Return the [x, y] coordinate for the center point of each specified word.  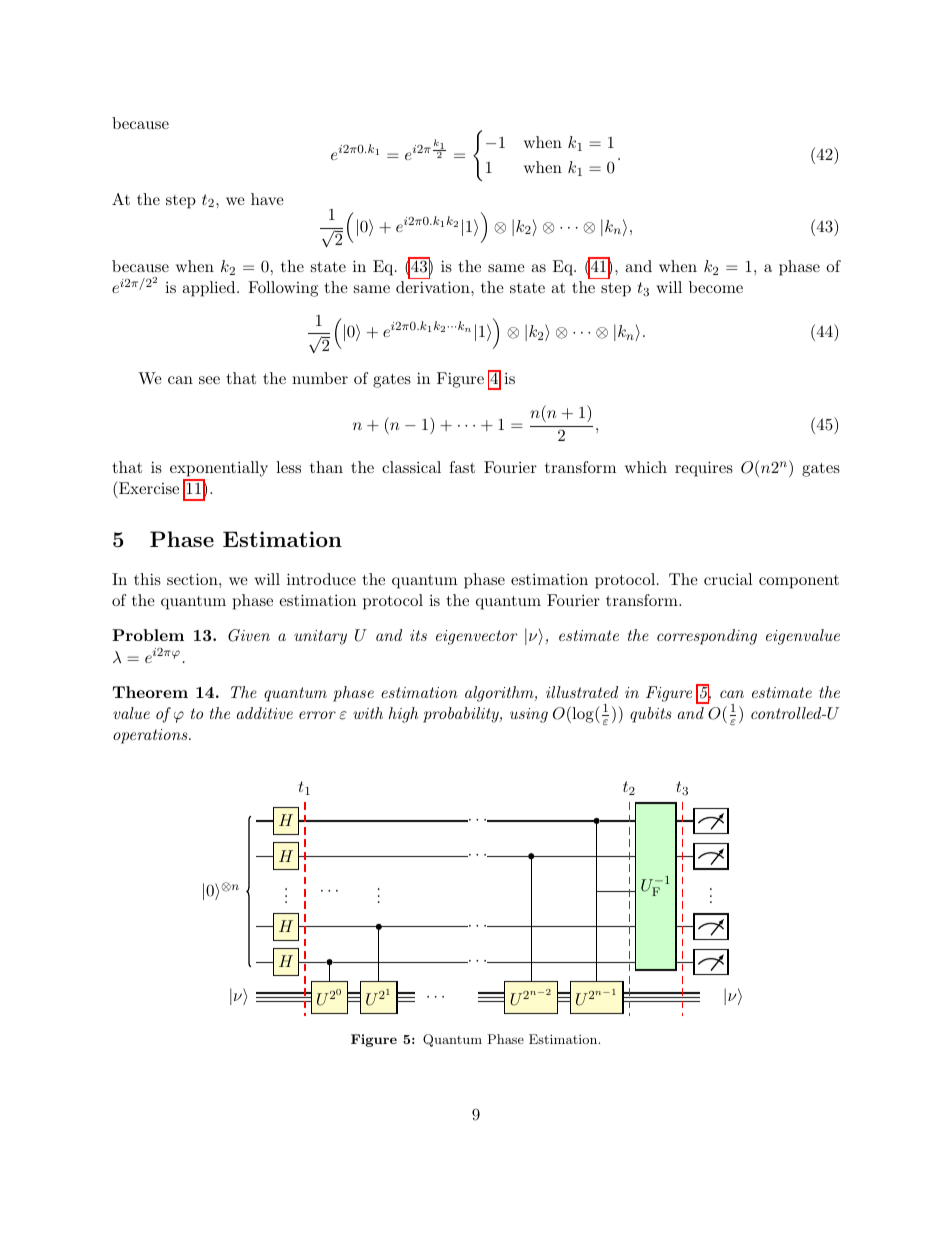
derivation [434, 287]
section [193, 579]
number [320, 378]
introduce [321, 579]
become [716, 287]
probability [462, 715]
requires [704, 469]
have [267, 199]
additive [265, 713]
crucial [728, 579]
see [209, 380]
